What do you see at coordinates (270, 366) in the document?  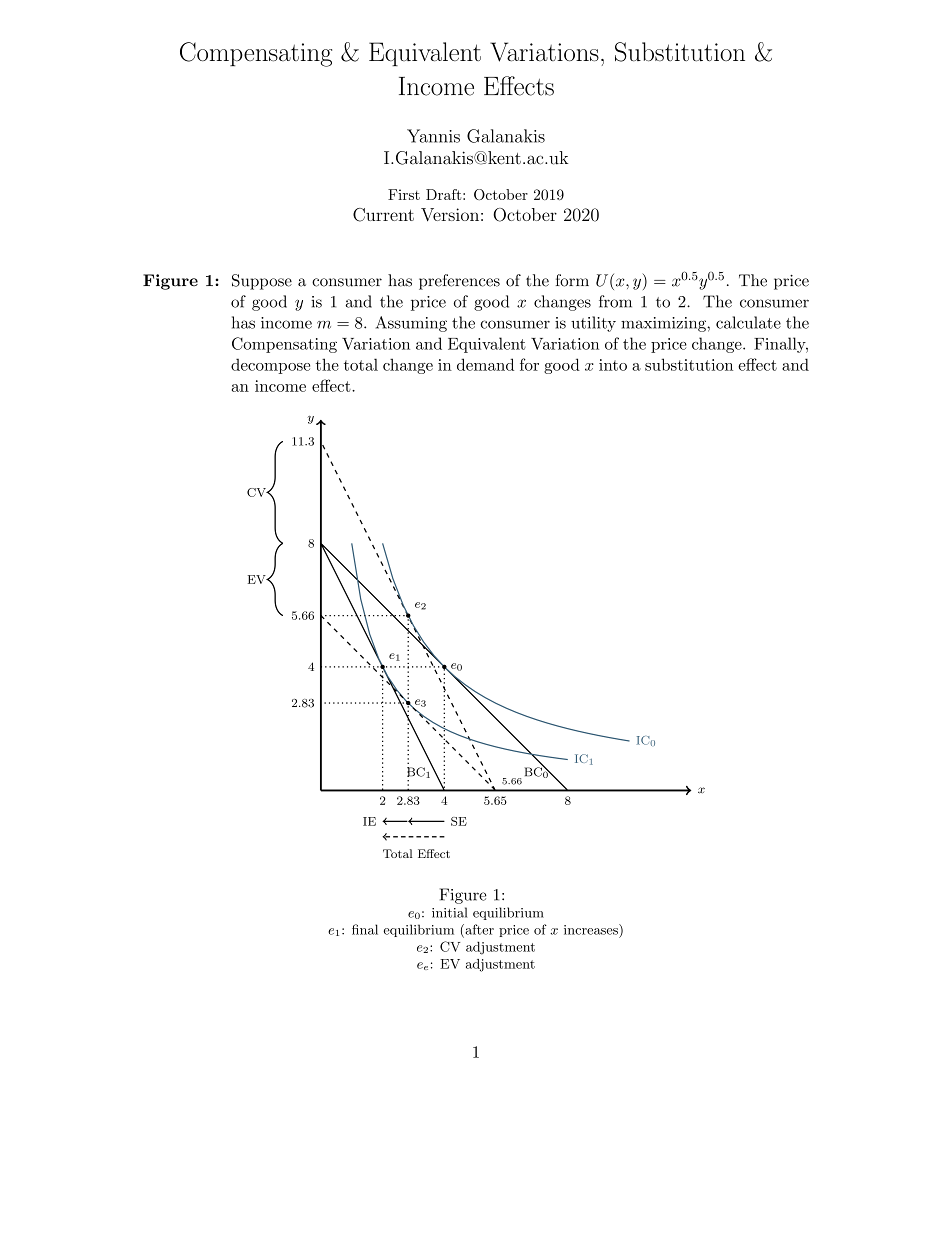 I see `decompose` at bounding box center [270, 366].
